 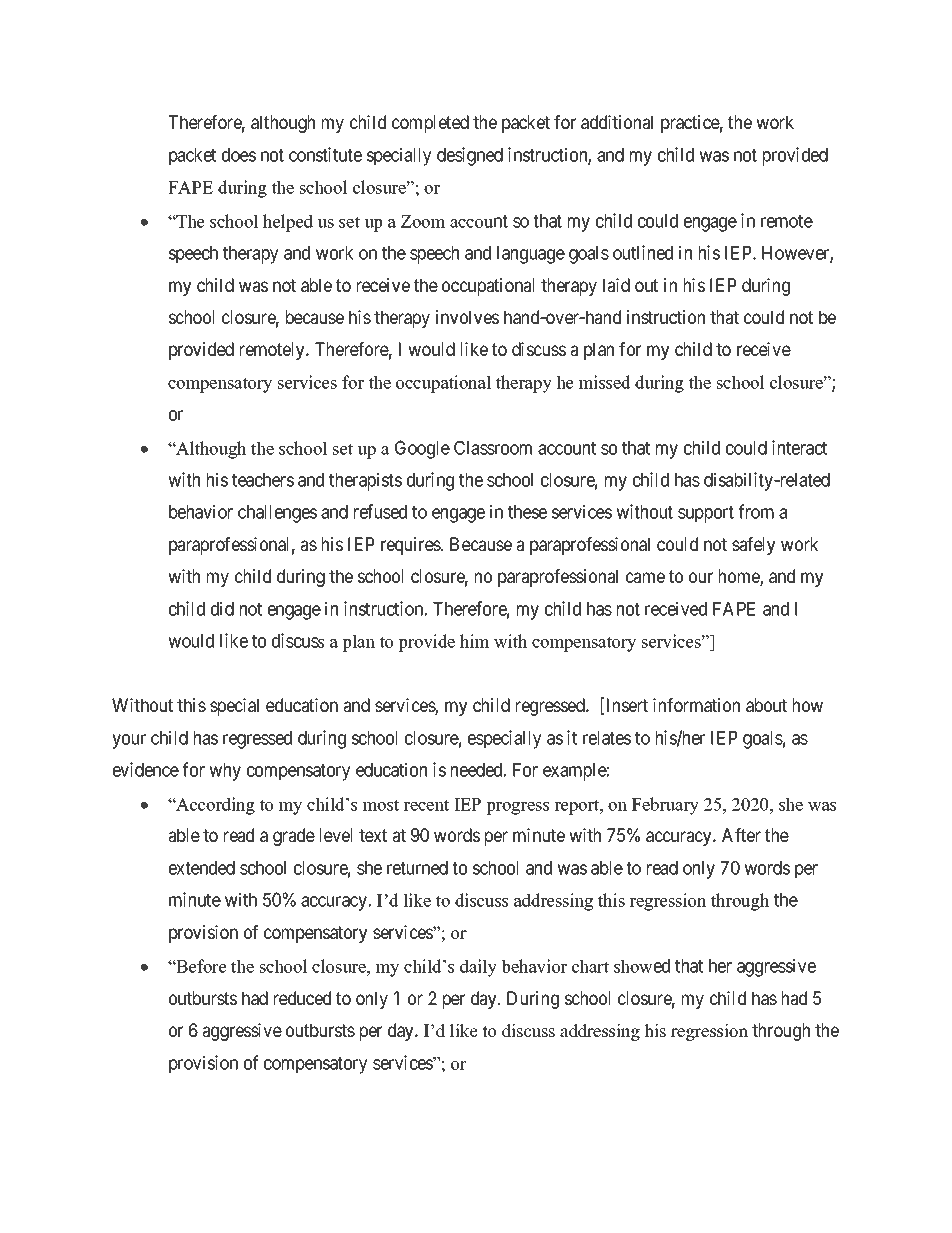 I want to click on additional, so click(x=617, y=122).
